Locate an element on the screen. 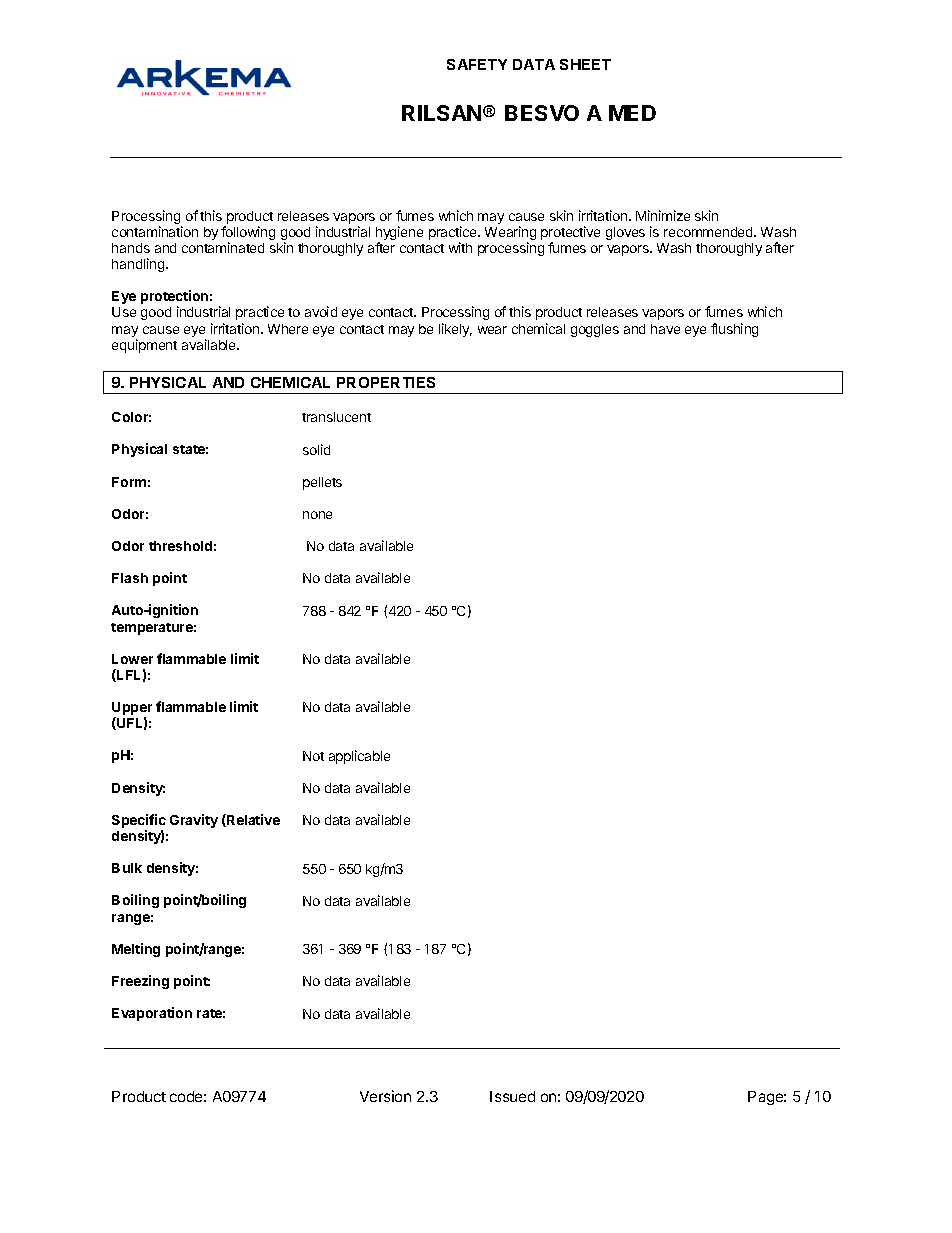  none is located at coordinates (317, 515).
